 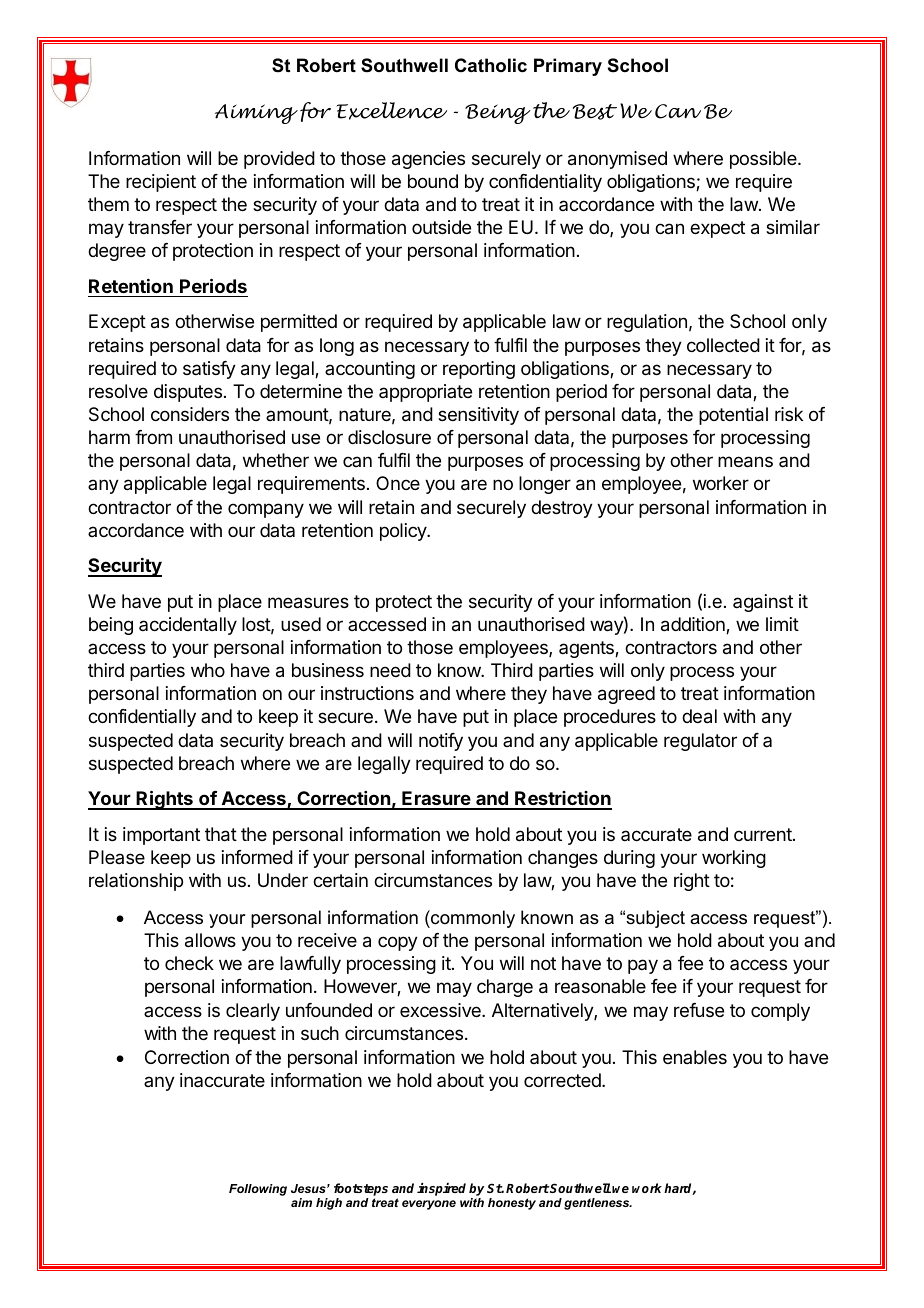 I want to click on need, so click(x=390, y=670).
